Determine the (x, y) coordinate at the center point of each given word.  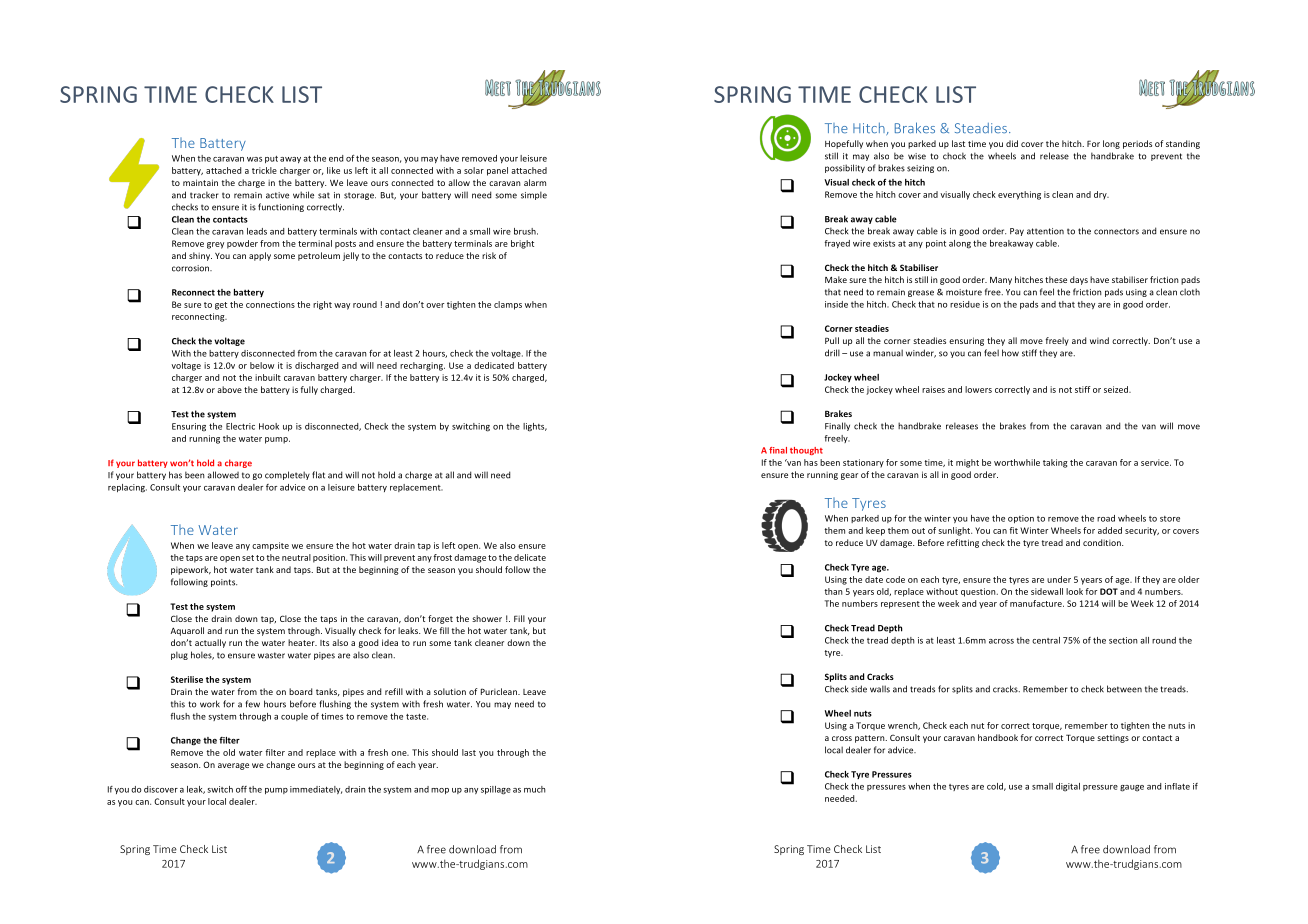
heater (302, 642)
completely (287, 475)
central (1046, 640)
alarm (535, 182)
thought (806, 451)
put (271, 159)
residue (965, 304)
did (1012, 143)
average (233, 766)
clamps (508, 305)
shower (487, 618)
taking (1055, 463)
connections (270, 304)
